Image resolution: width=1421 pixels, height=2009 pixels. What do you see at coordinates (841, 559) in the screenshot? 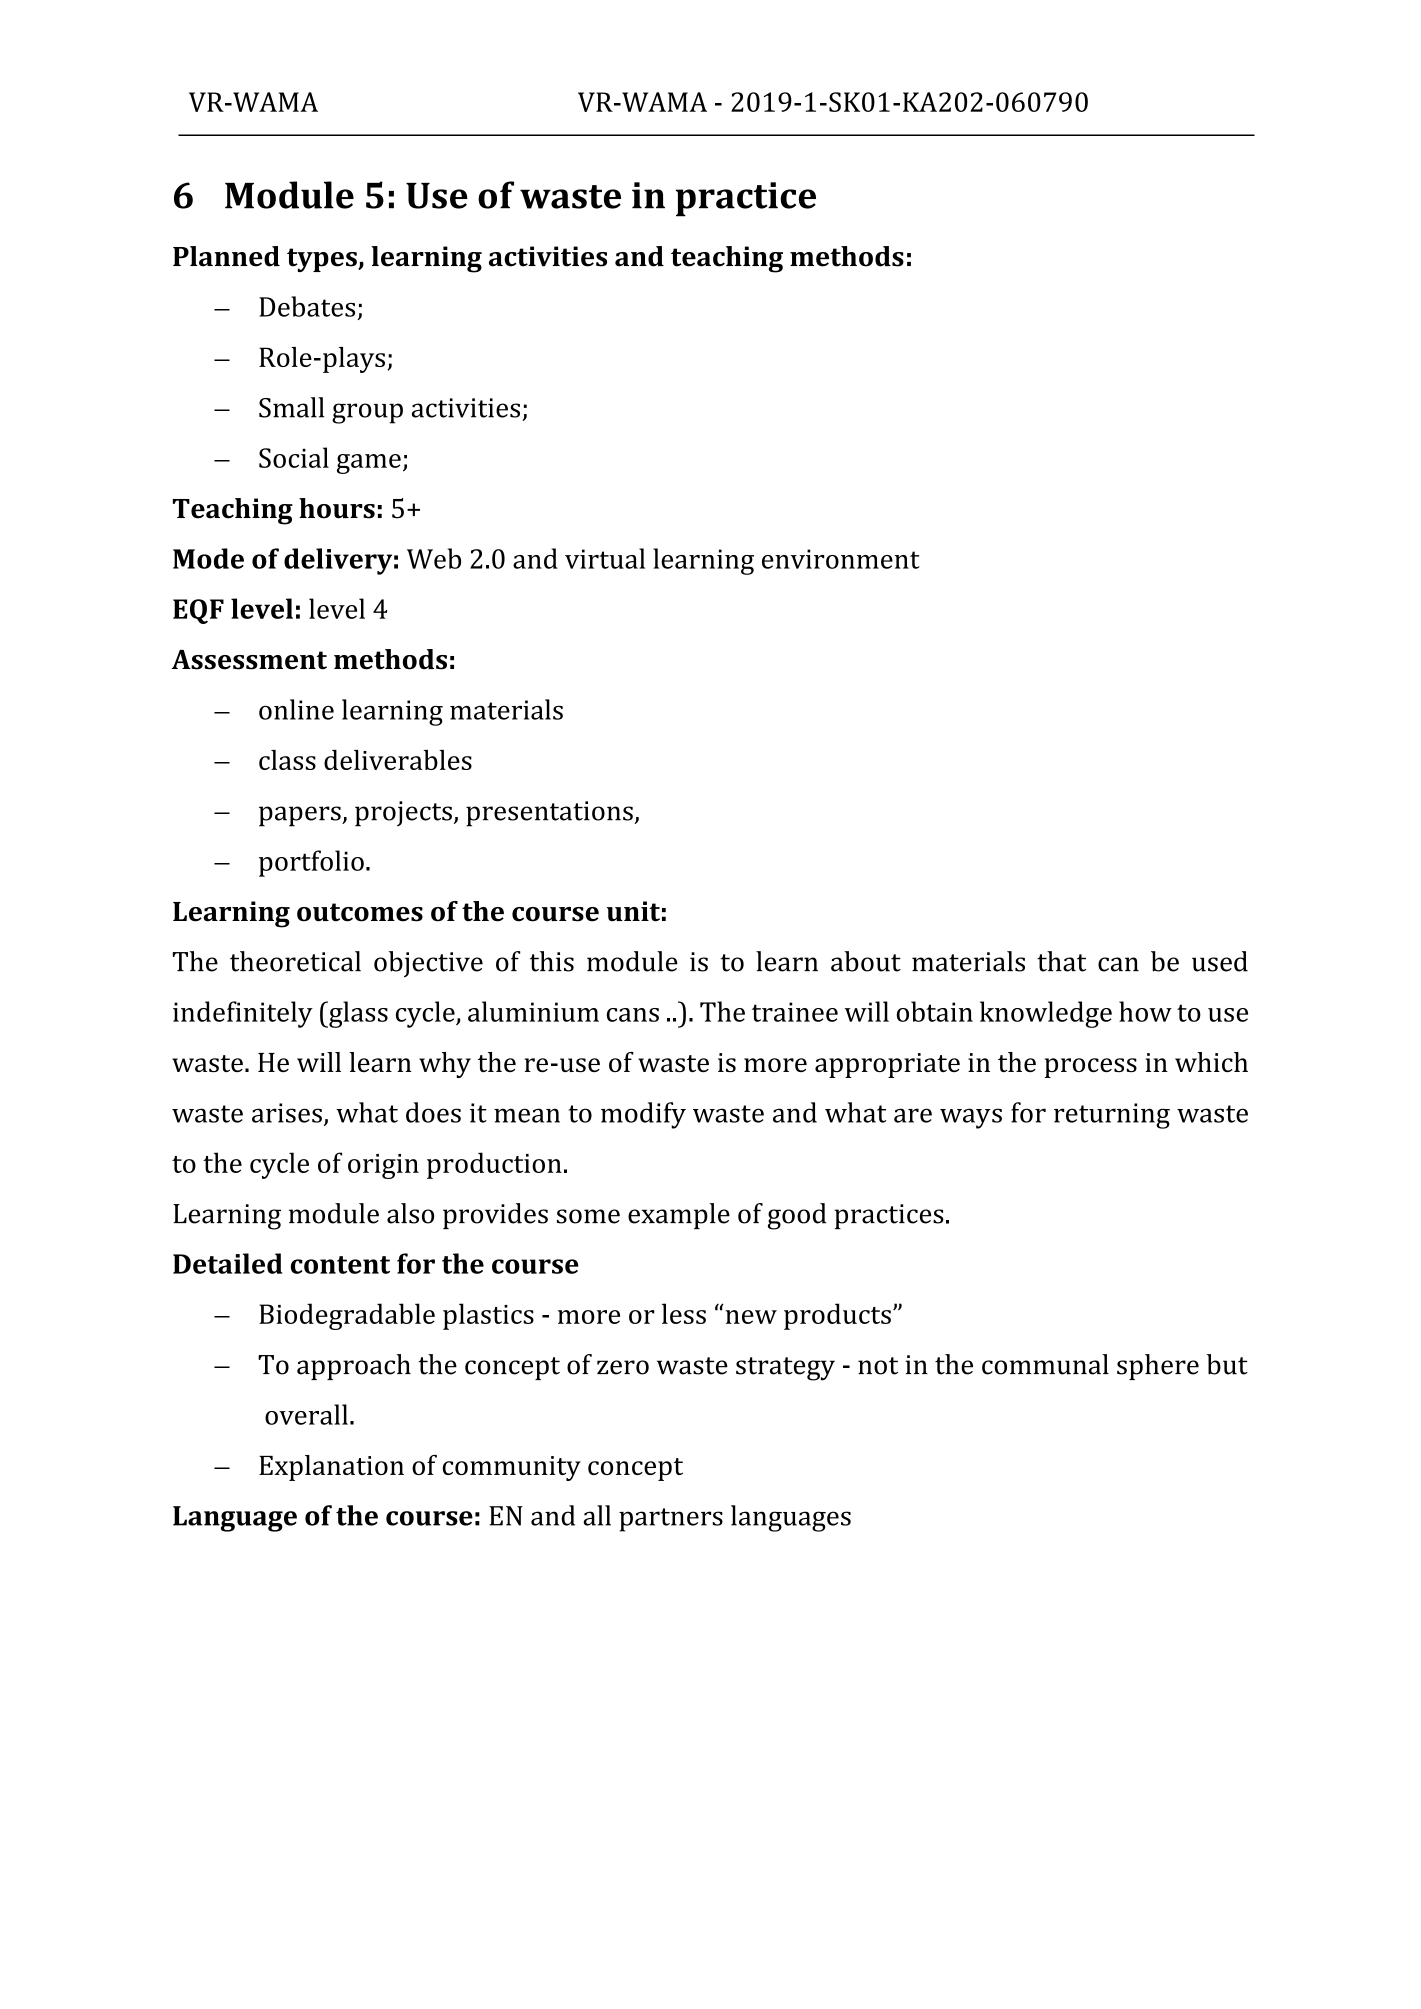
I see `environment` at bounding box center [841, 559].
